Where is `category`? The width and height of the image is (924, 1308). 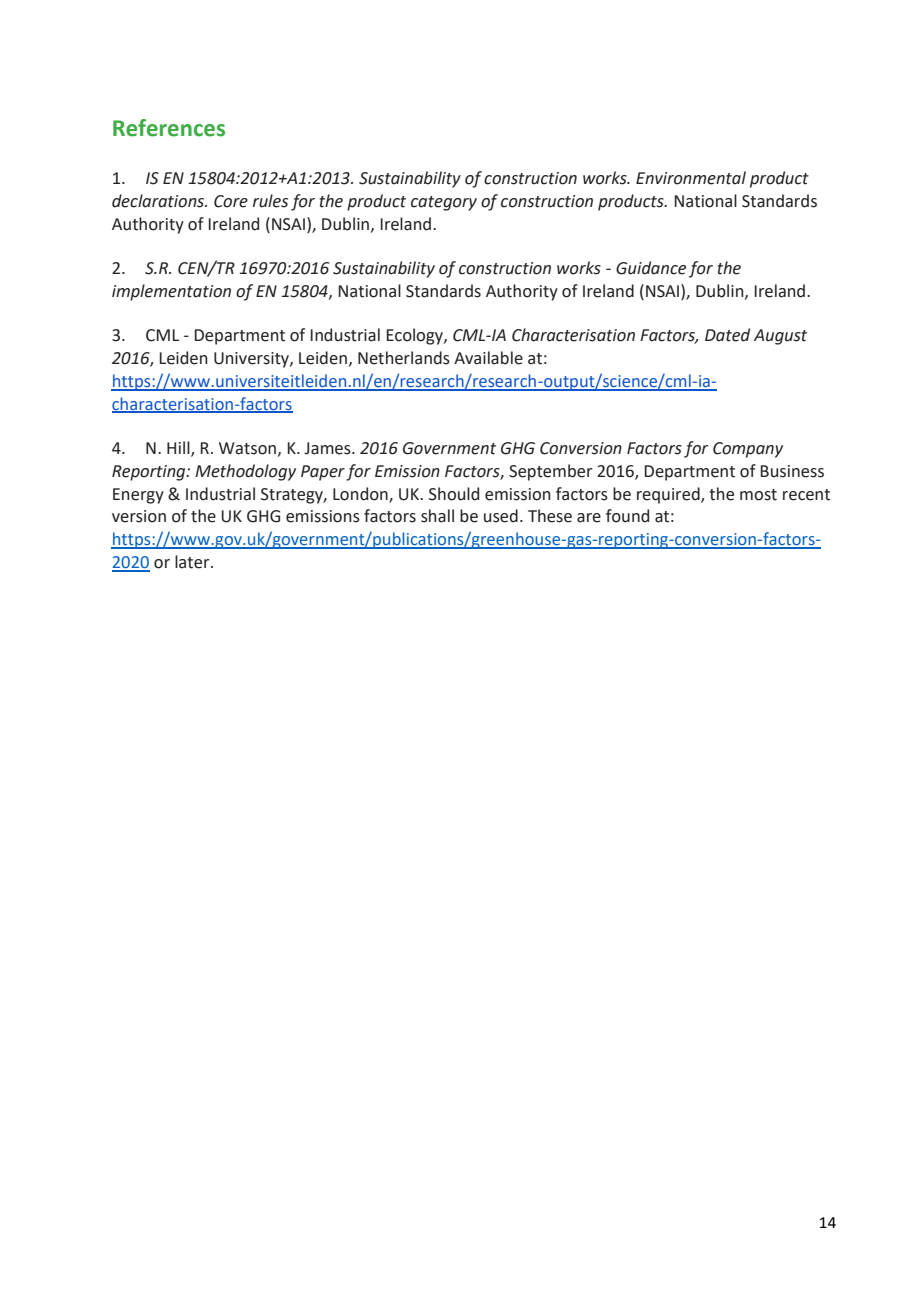 category is located at coordinates (444, 203).
